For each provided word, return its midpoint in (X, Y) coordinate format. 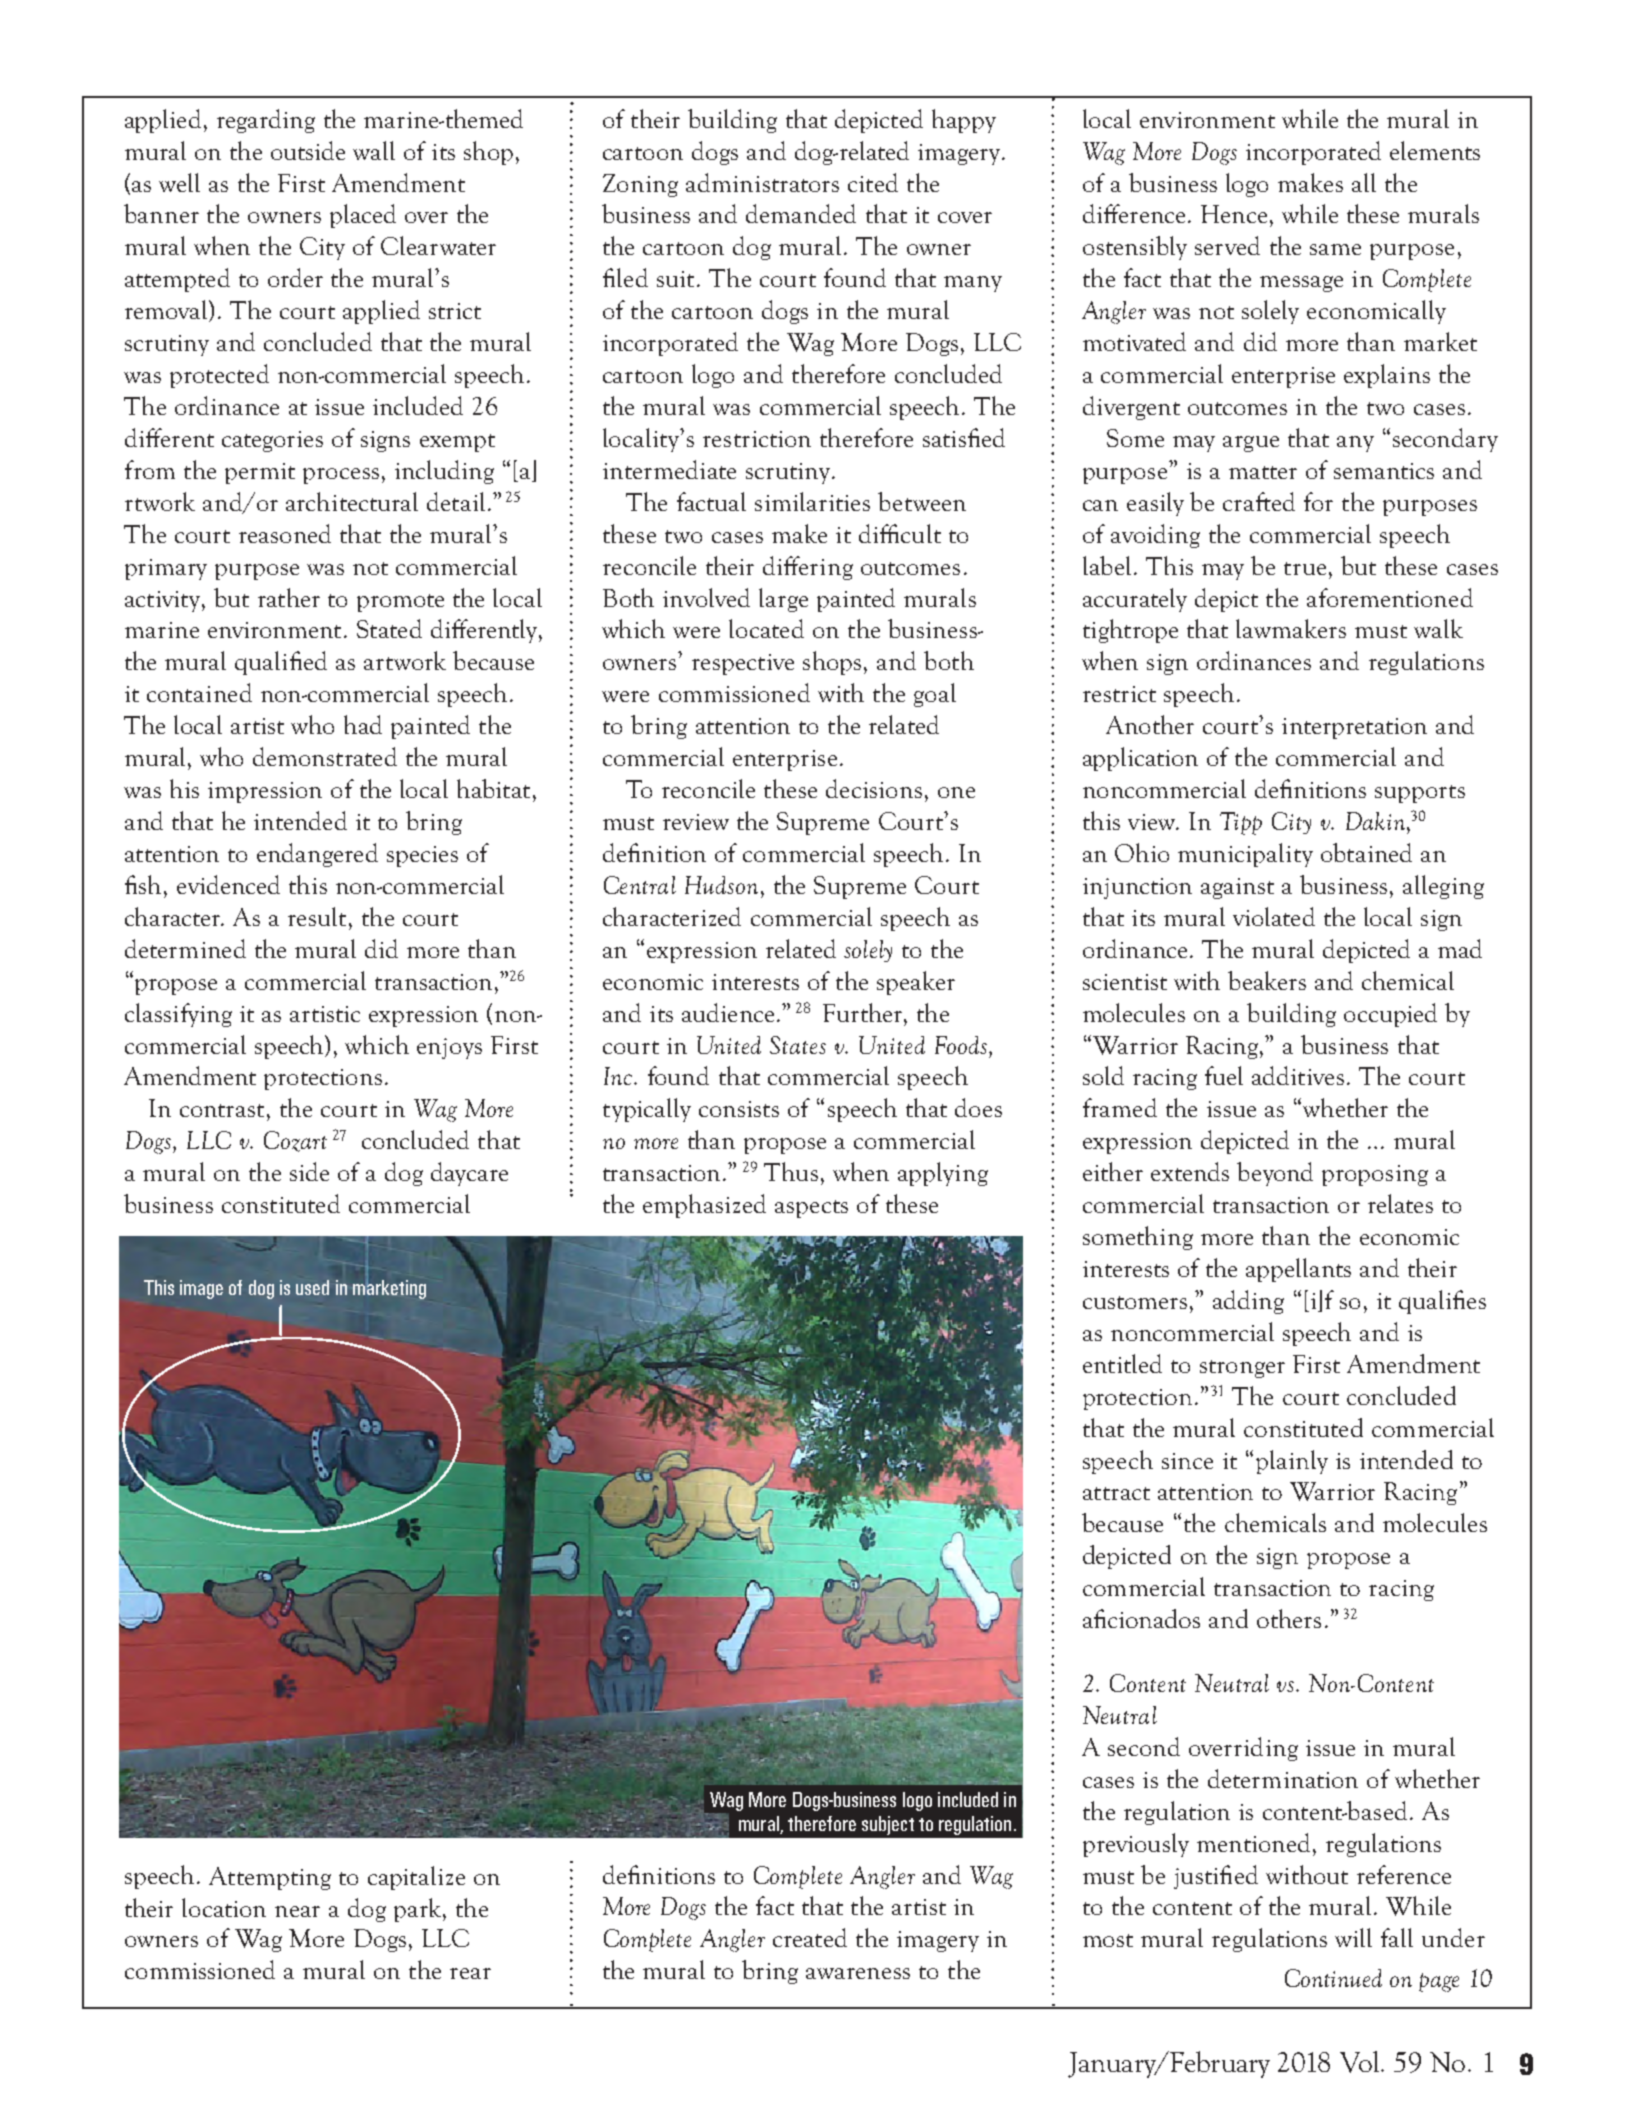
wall (374, 150)
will (1353, 1937)
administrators (762, 182)
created (810, 1937)
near (297, 1911)
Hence (1234, 214)
